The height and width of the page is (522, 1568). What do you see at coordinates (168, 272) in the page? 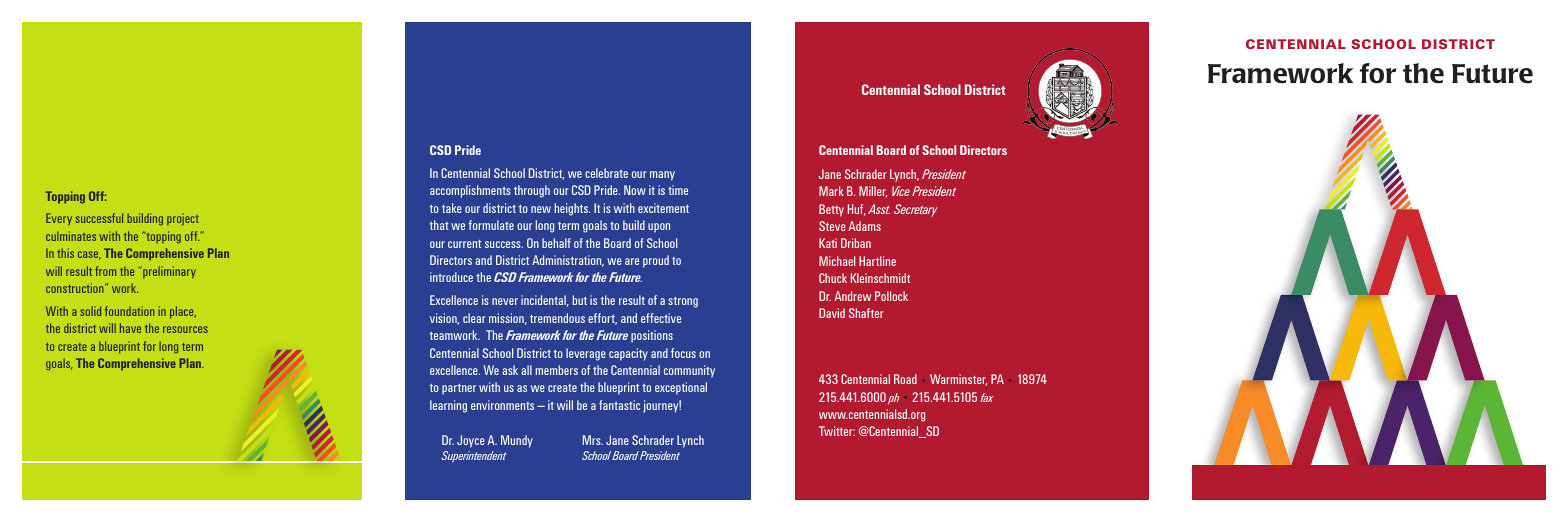
I see `preliminary` at bounding box center [168, 272].
